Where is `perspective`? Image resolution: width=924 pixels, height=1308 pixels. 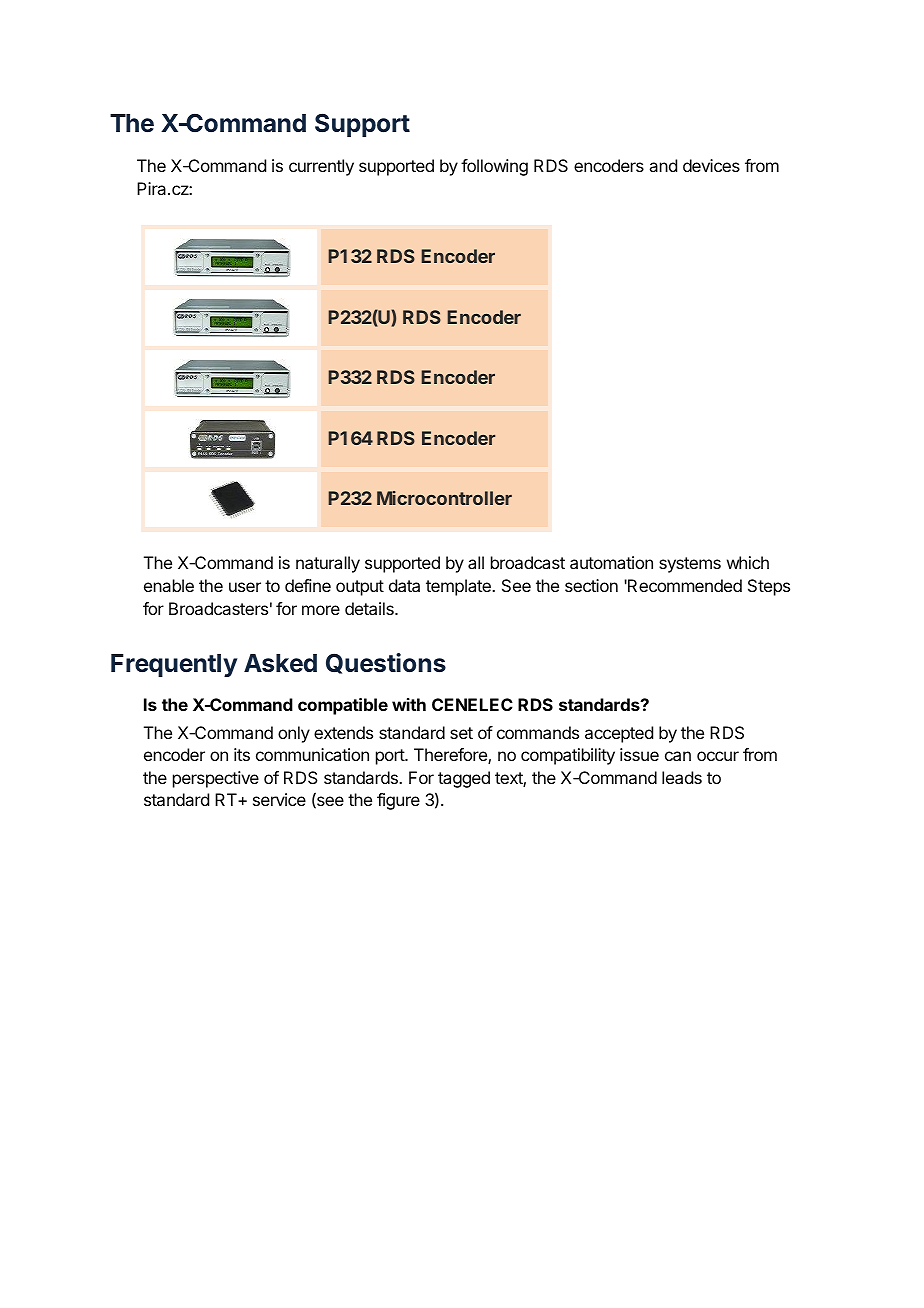 perspective is located at coordinates (216, 779).
